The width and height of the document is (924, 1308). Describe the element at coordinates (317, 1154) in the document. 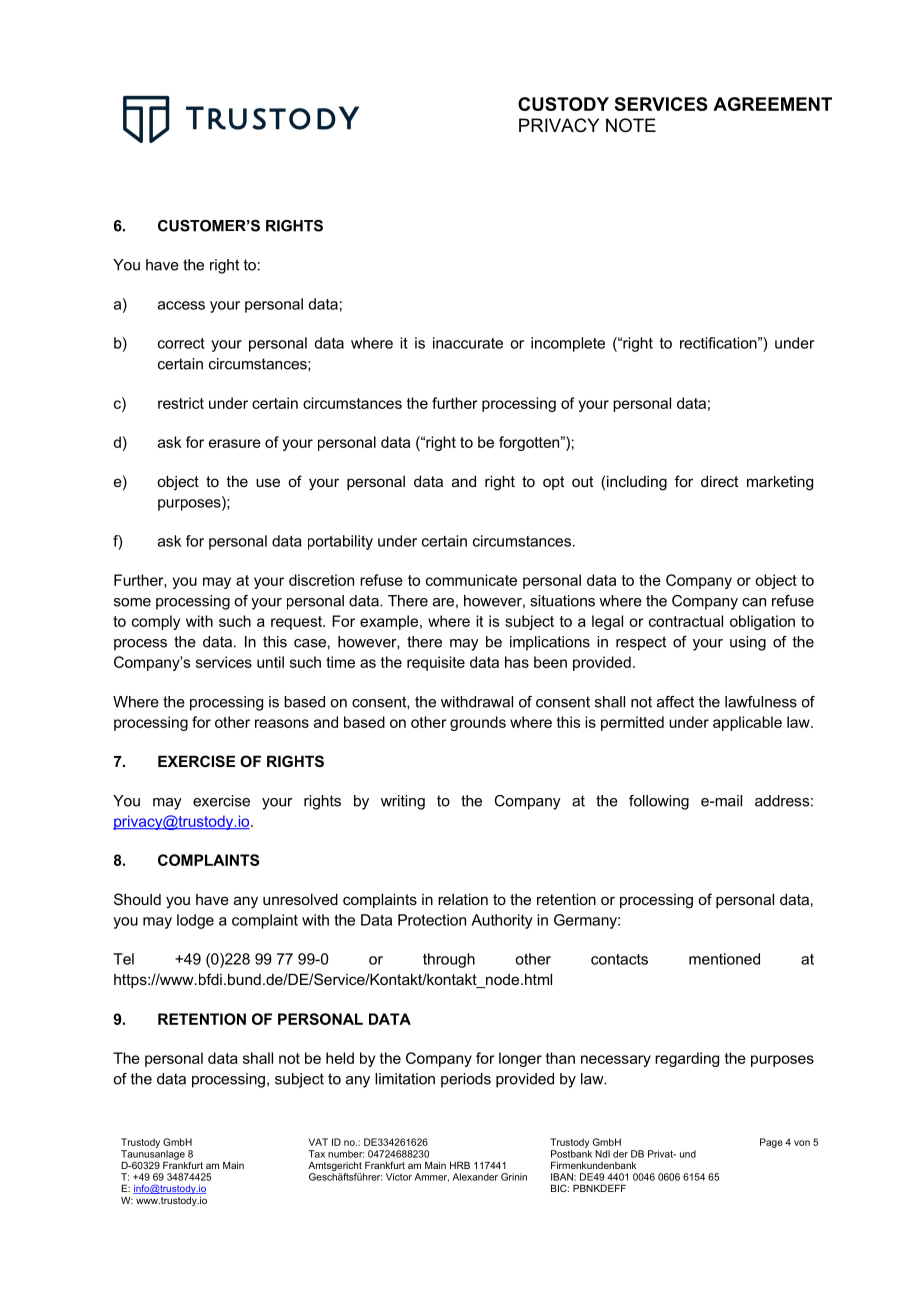

I see `Tax` at that location.
